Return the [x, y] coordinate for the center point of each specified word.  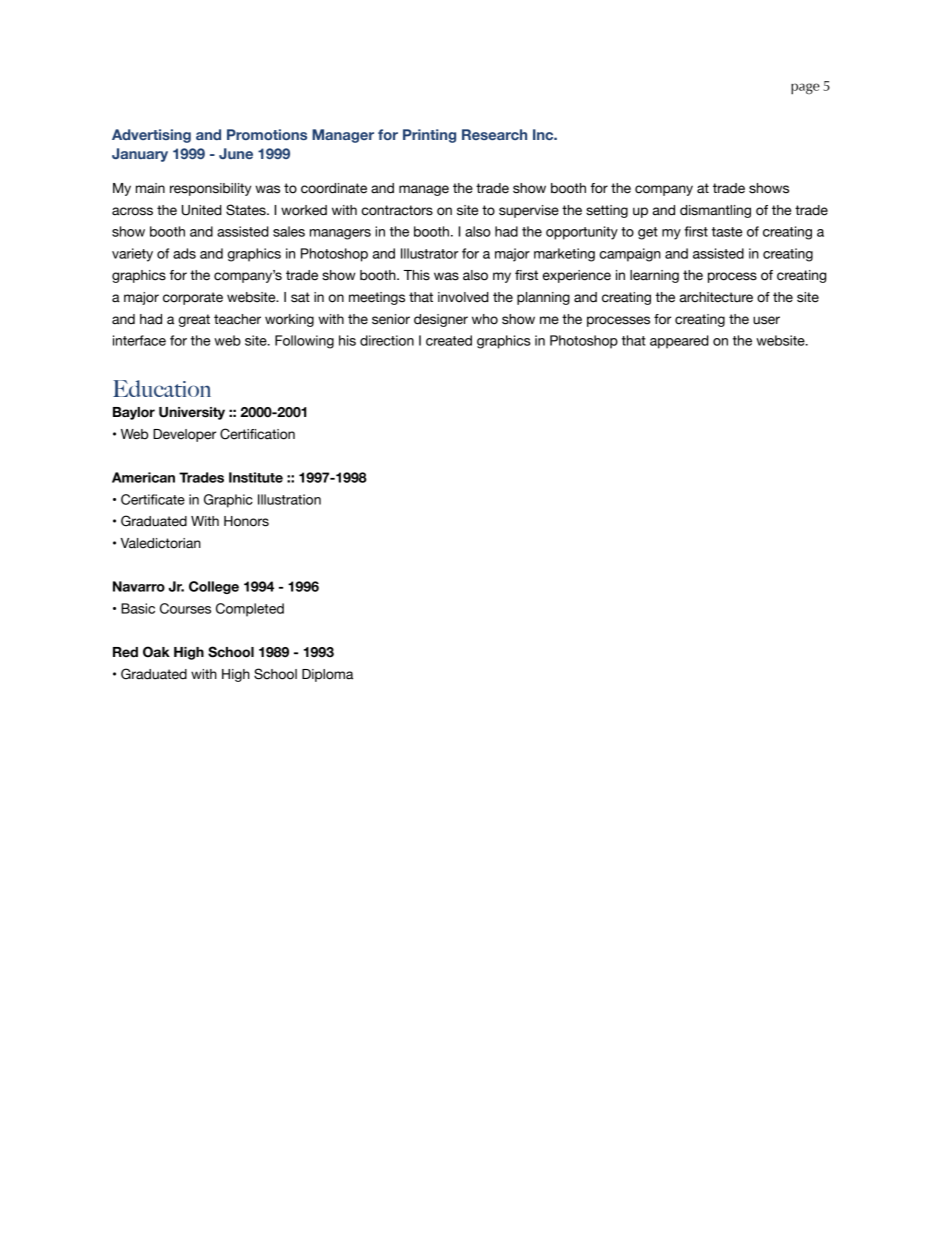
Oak [156, 652]
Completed [250, 610]
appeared [679, 342]
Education [162, 388]
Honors [246, 521]
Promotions [267, 134]
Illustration [289, 499]
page [805, 89]
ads [184, 253]
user [766, 320]
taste [727, 232]
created [449, 340]
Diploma [327, 675]
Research [494, 134]
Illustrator [429, 253]
